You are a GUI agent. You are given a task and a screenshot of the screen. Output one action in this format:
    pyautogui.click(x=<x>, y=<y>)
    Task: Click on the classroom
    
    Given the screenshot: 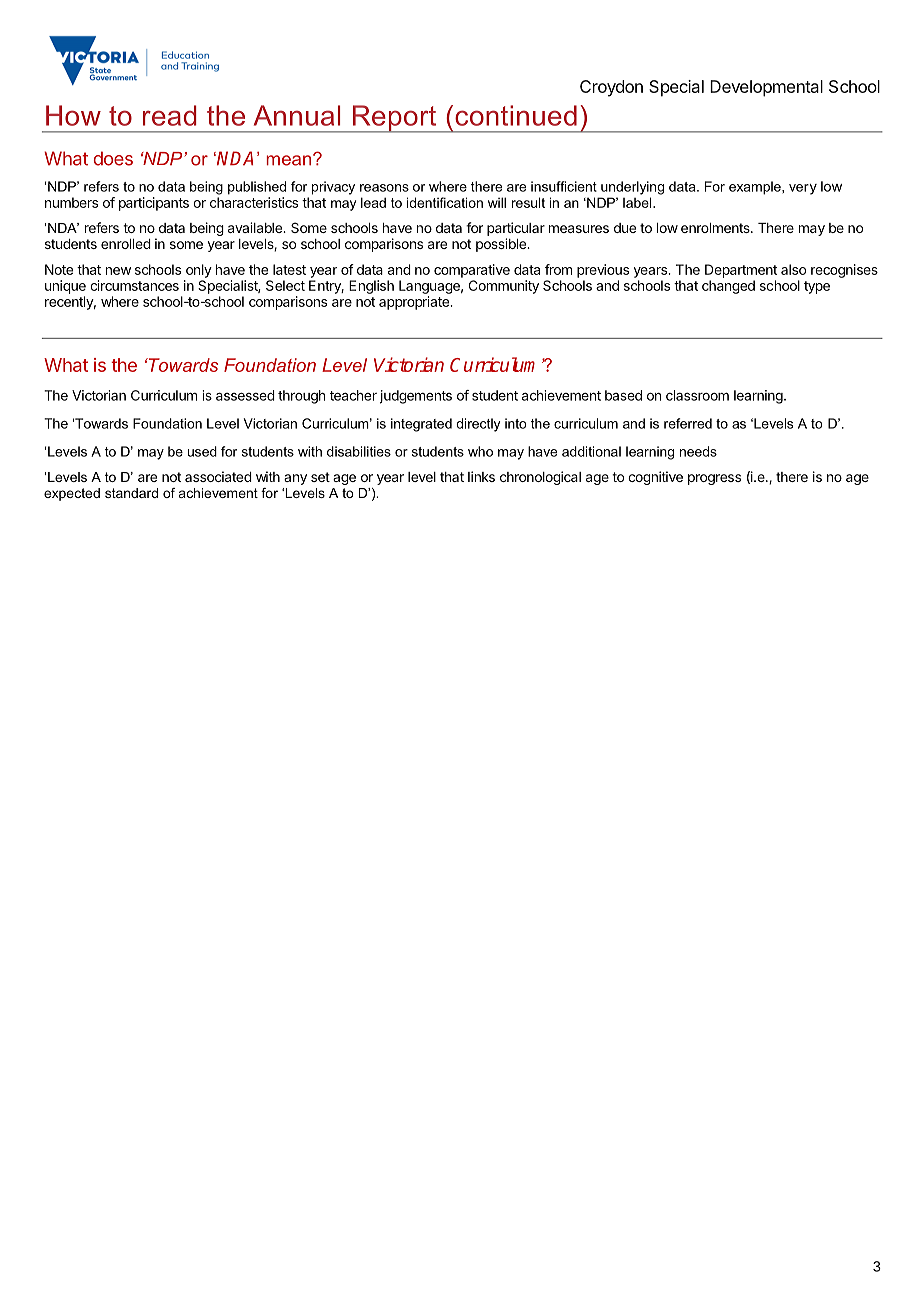 What is the action you would take?
    pyautogui.click(x=697, y=395)
